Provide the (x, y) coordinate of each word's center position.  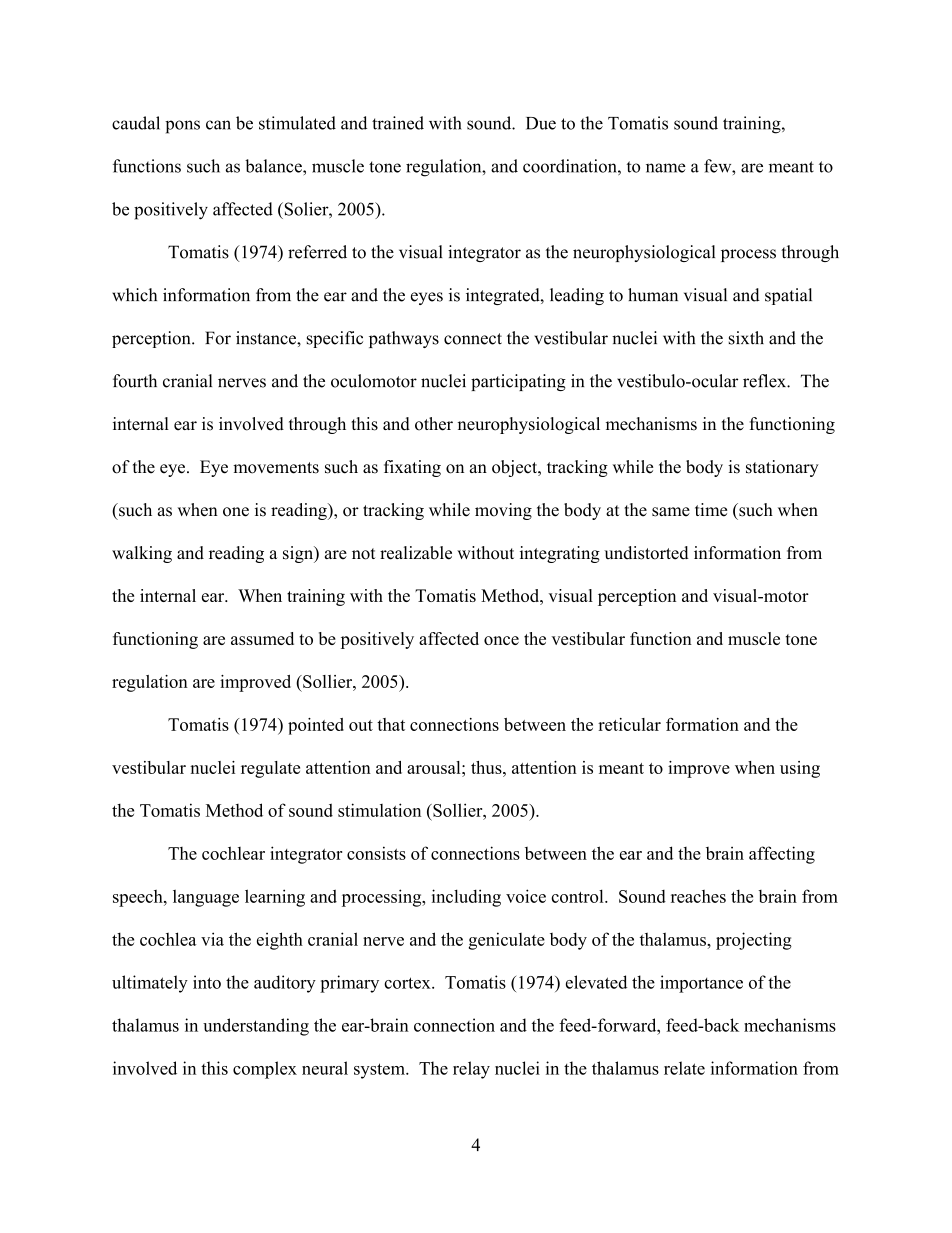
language (206, 898)
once (501, 640)
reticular (629, 724)
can (218, 125)
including (466, 898)
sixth (746, 338)
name (666, 168)
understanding (256, 1027)
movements (276, 468)
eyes (427, 298)
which (134, 295)
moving (503, 511)
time (711, 510)
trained (398, 123)
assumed (262, 638)
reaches (698, 896)
